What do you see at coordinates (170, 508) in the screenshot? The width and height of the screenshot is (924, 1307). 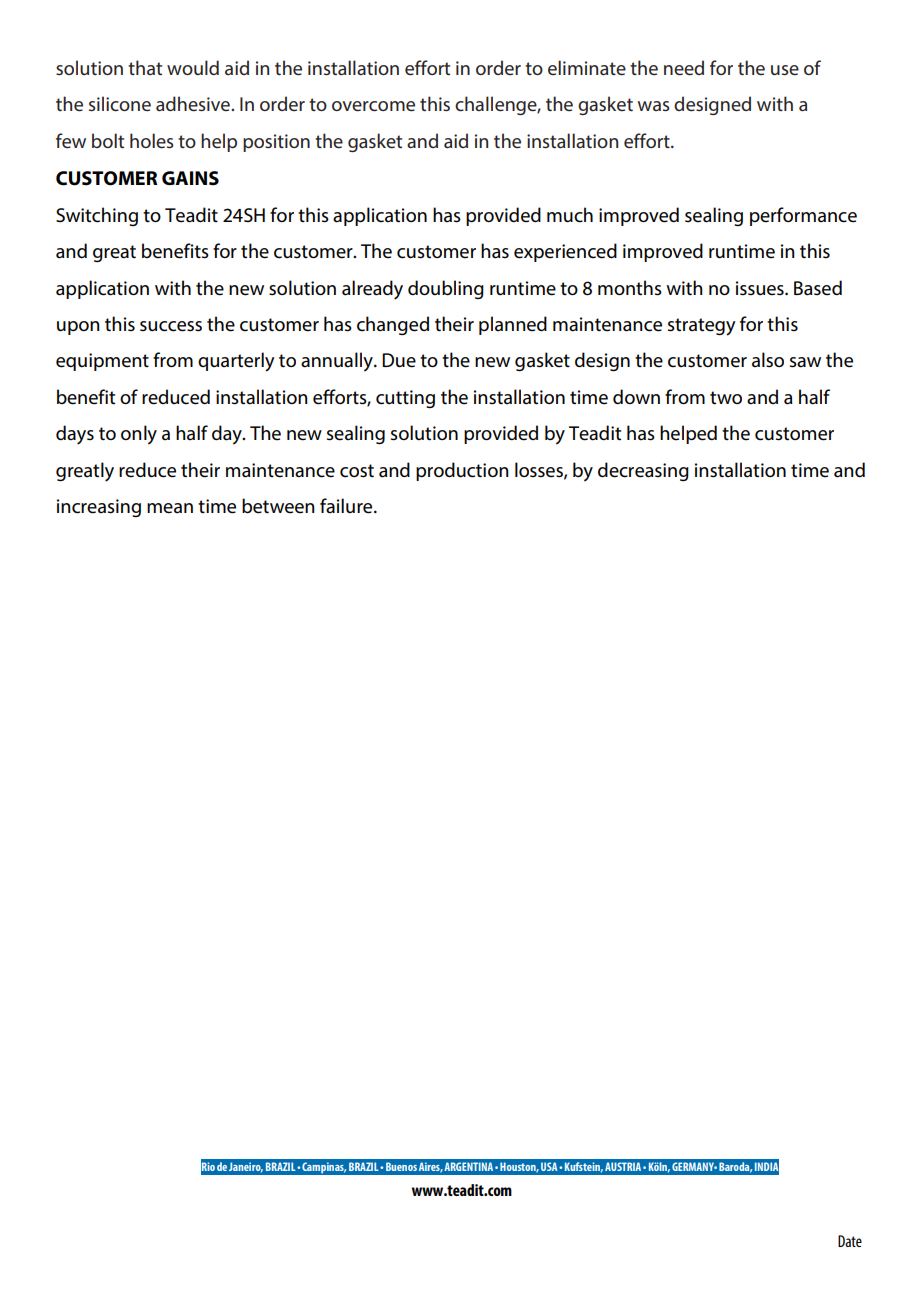 I see `mean` at bounding box center [170, 508].
